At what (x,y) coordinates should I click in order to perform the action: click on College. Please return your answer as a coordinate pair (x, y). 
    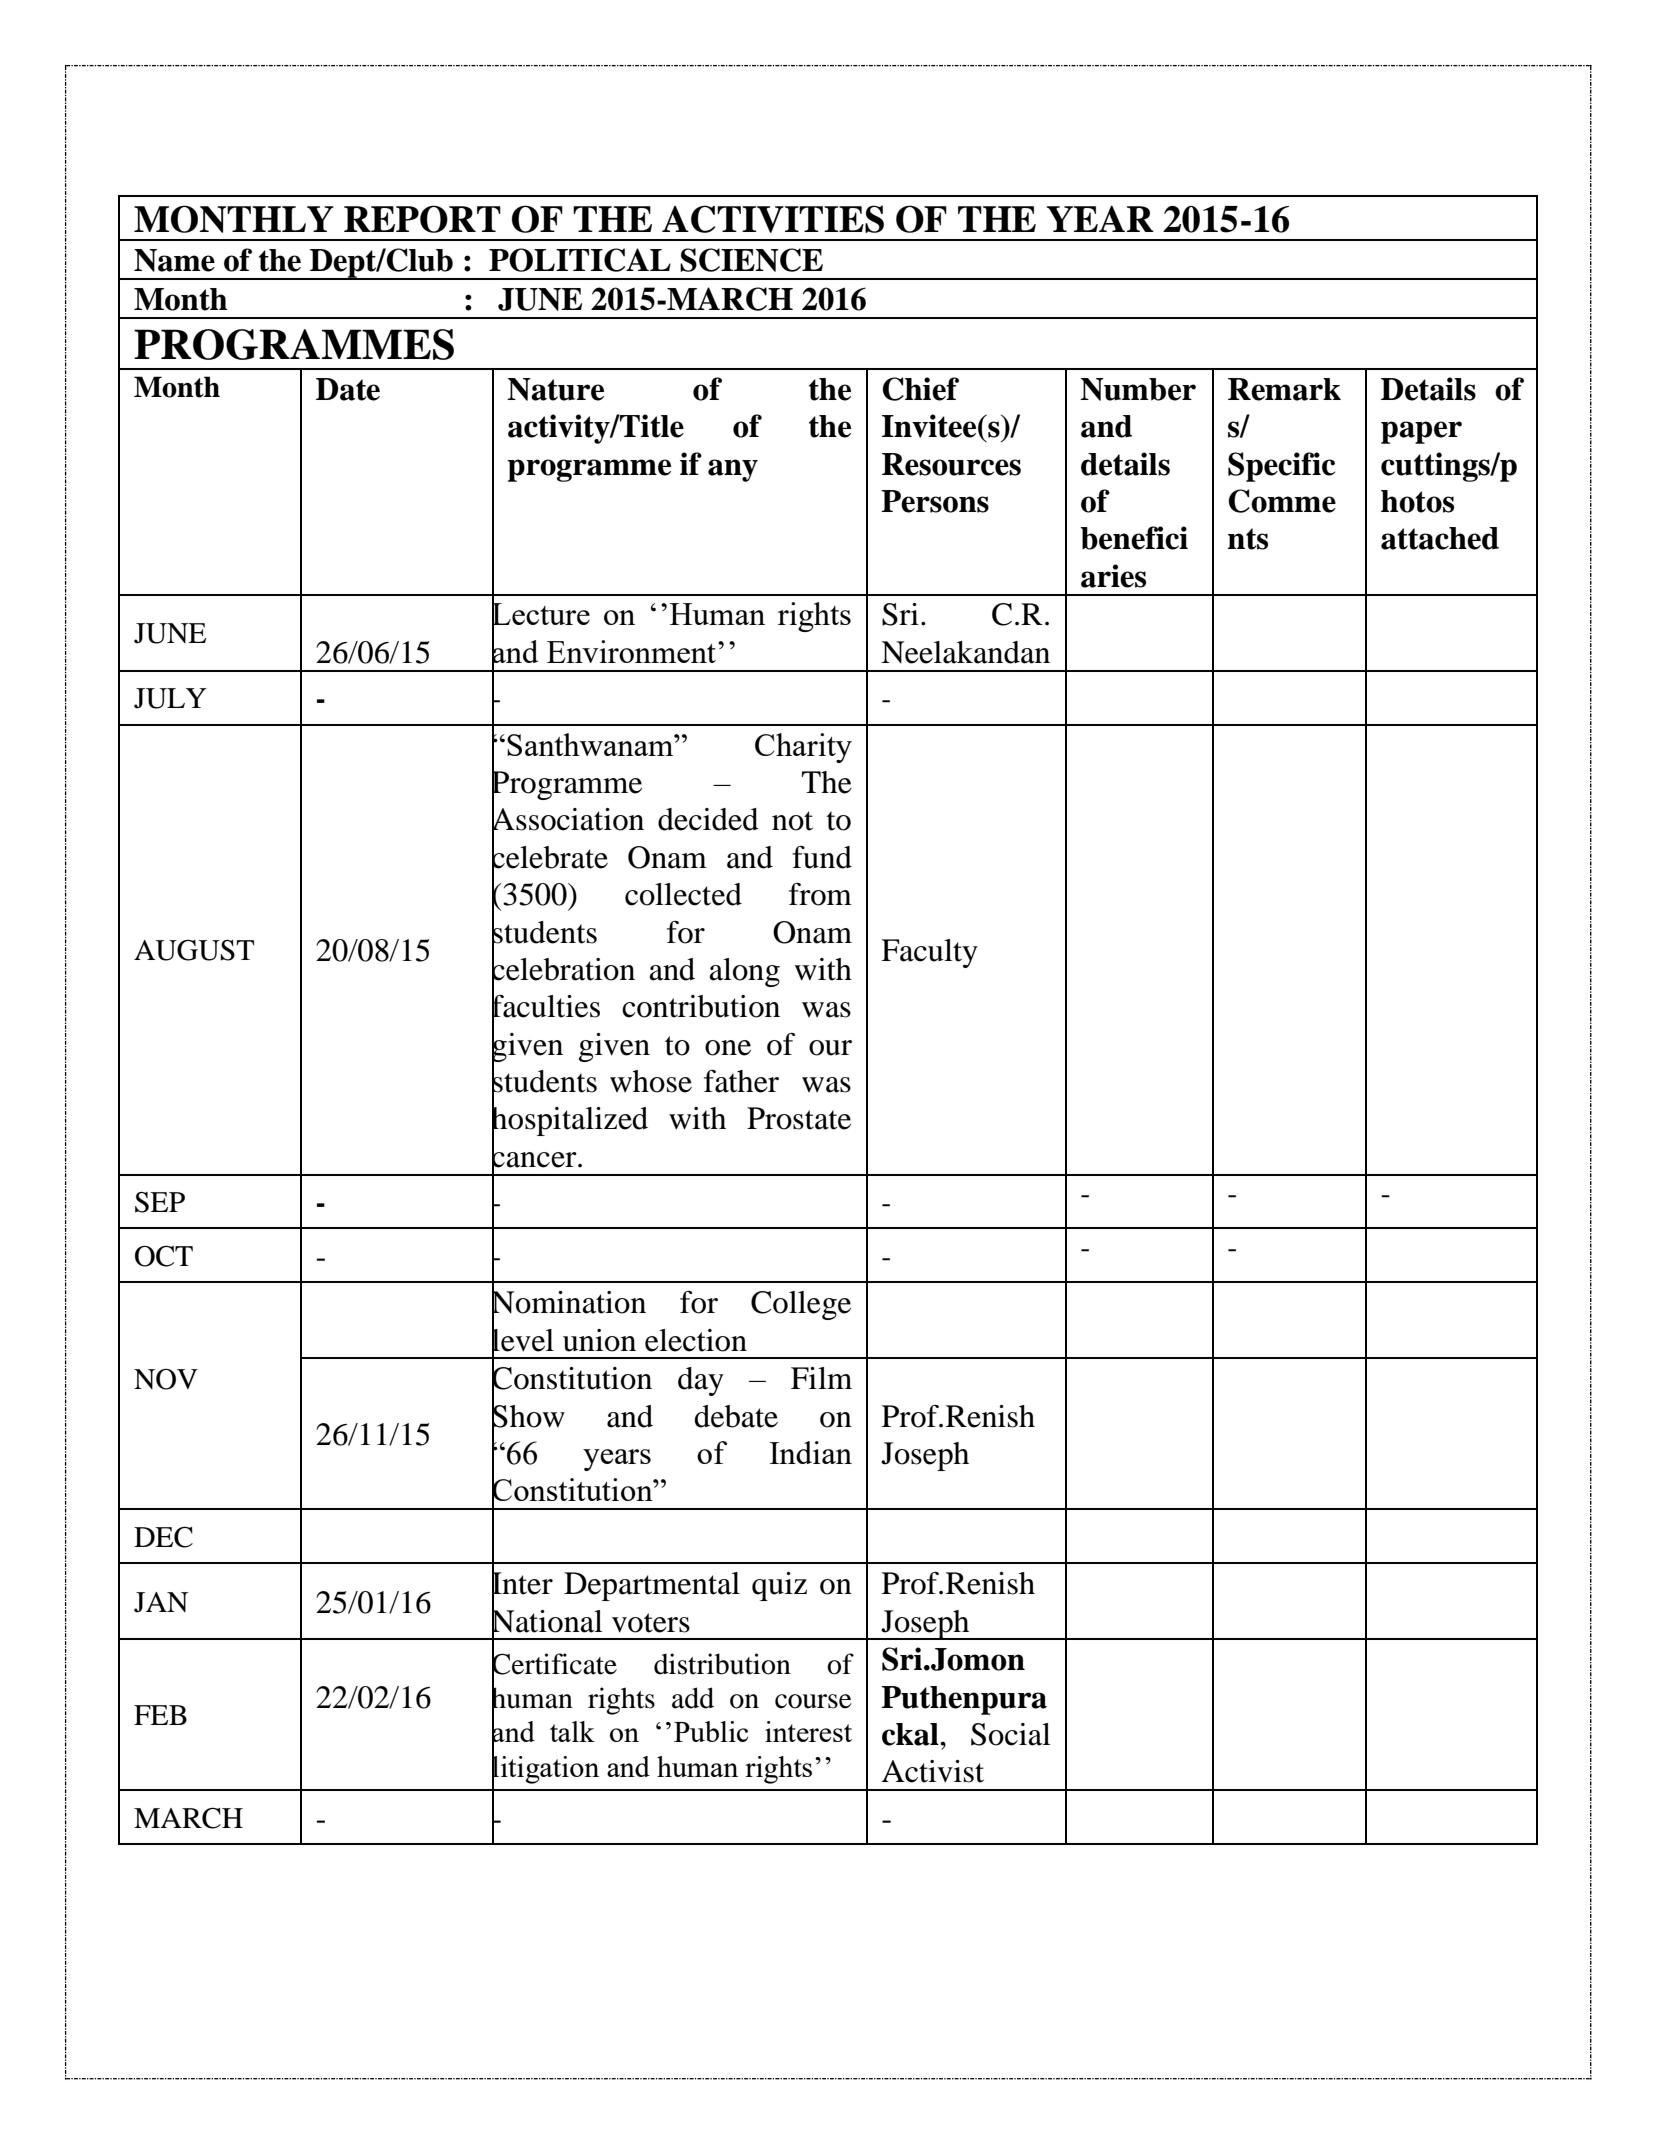
    Looking at the image, I should click on (801, 1305).
